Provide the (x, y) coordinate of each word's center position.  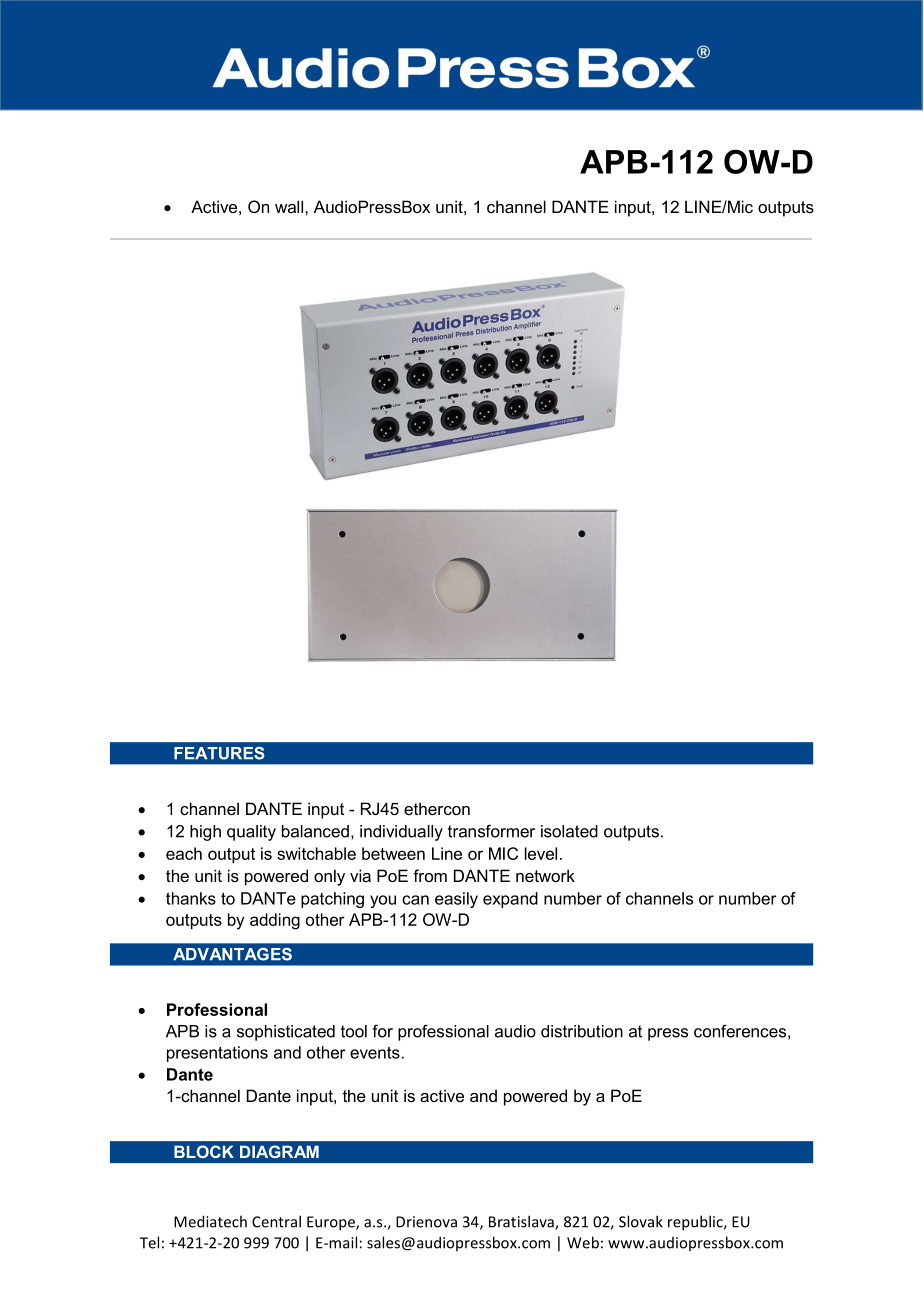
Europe (332, 1223)
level (541, 853)
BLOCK (204, 1151)
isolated (569, 831)
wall (290, 206)
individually (401, 833)
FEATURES (219, 753)
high (205, 833)
